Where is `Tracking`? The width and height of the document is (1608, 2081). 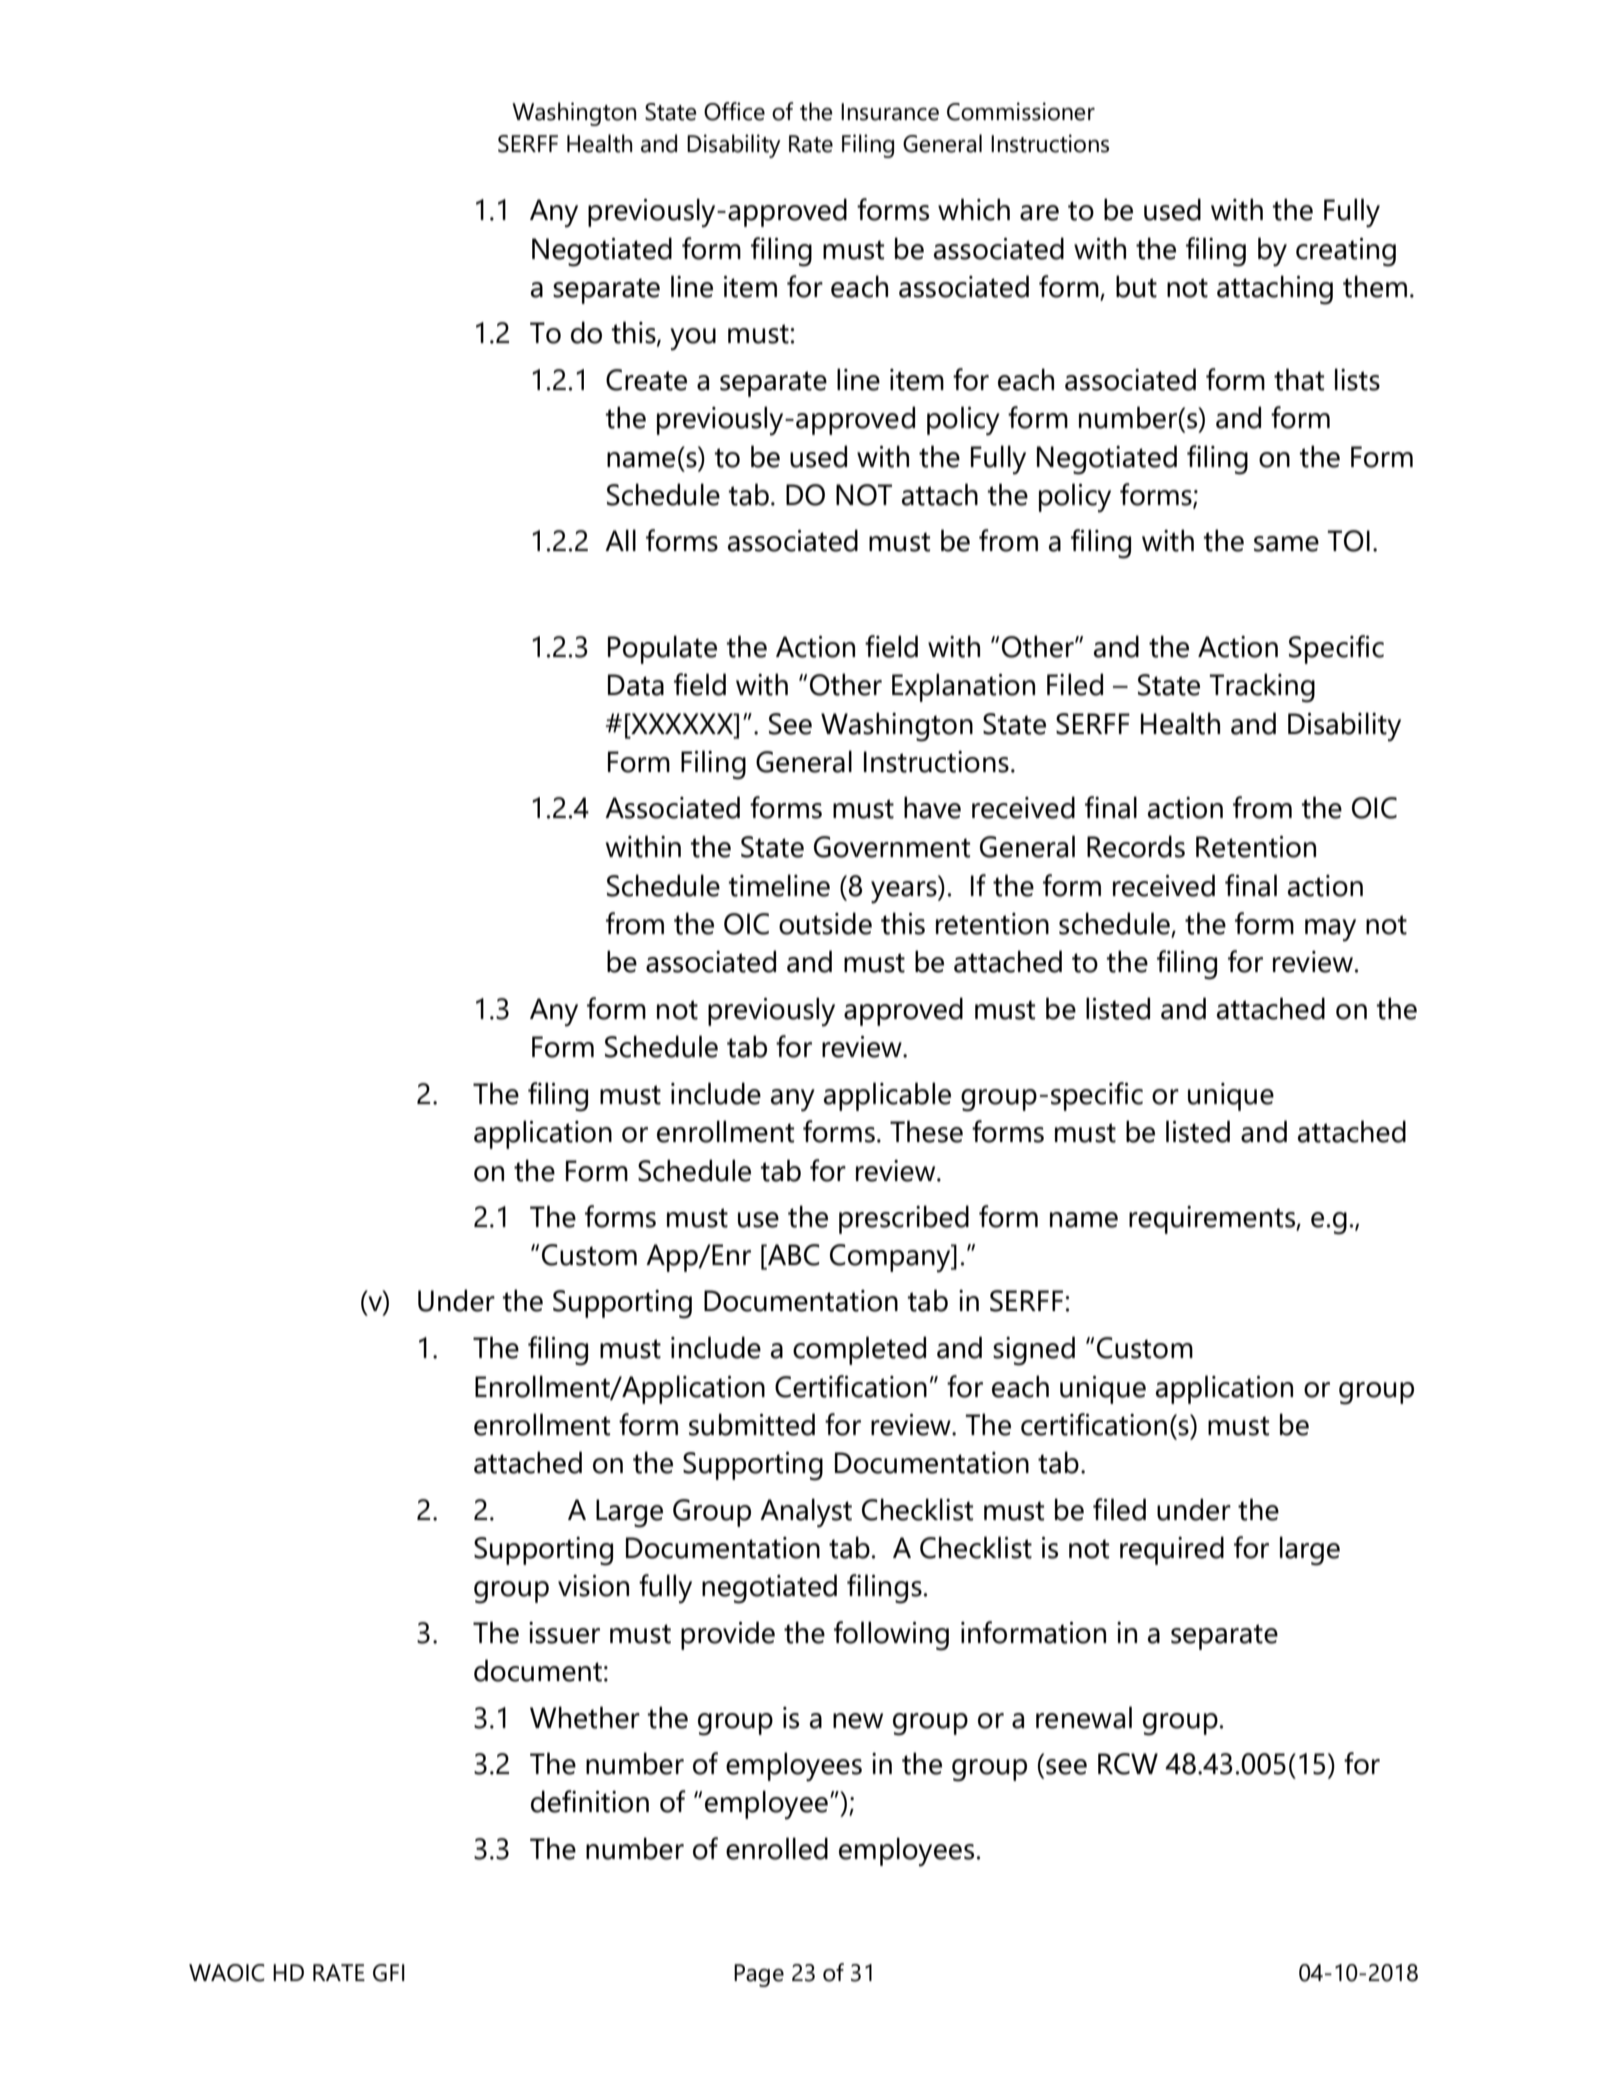
Tracking is located at coordinates (1262, 688).
